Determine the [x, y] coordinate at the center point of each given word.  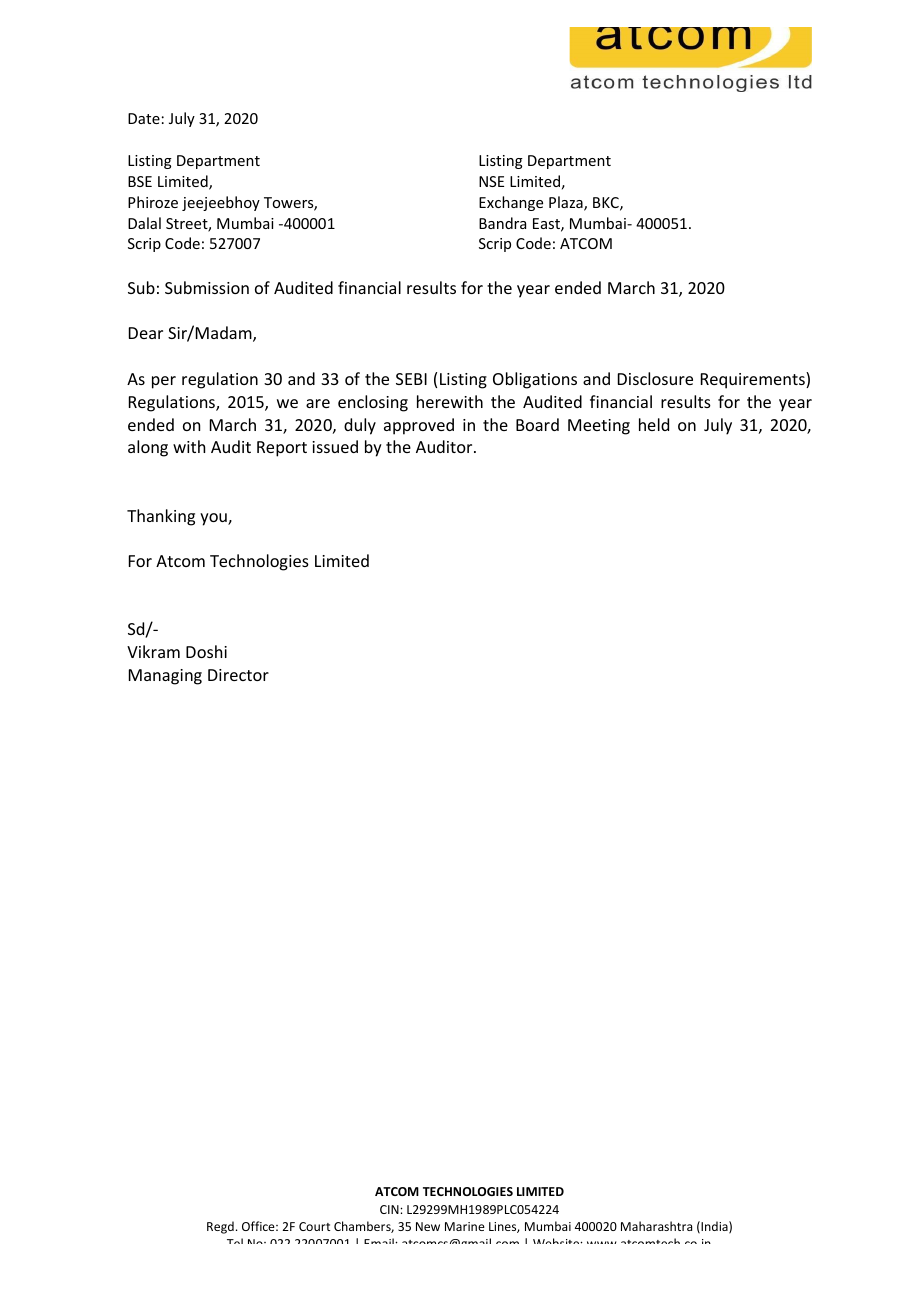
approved [419, 426]
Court [314, 1226]
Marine [465, 1226]
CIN [390, 1209]
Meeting [599, 427]
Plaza [567, 203]
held [654, 424]
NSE [491, 181]
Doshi [206, 651]
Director [238, 675]
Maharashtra [656, 1226]
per [164, 382]
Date [144, 118]
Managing [165, 677]
